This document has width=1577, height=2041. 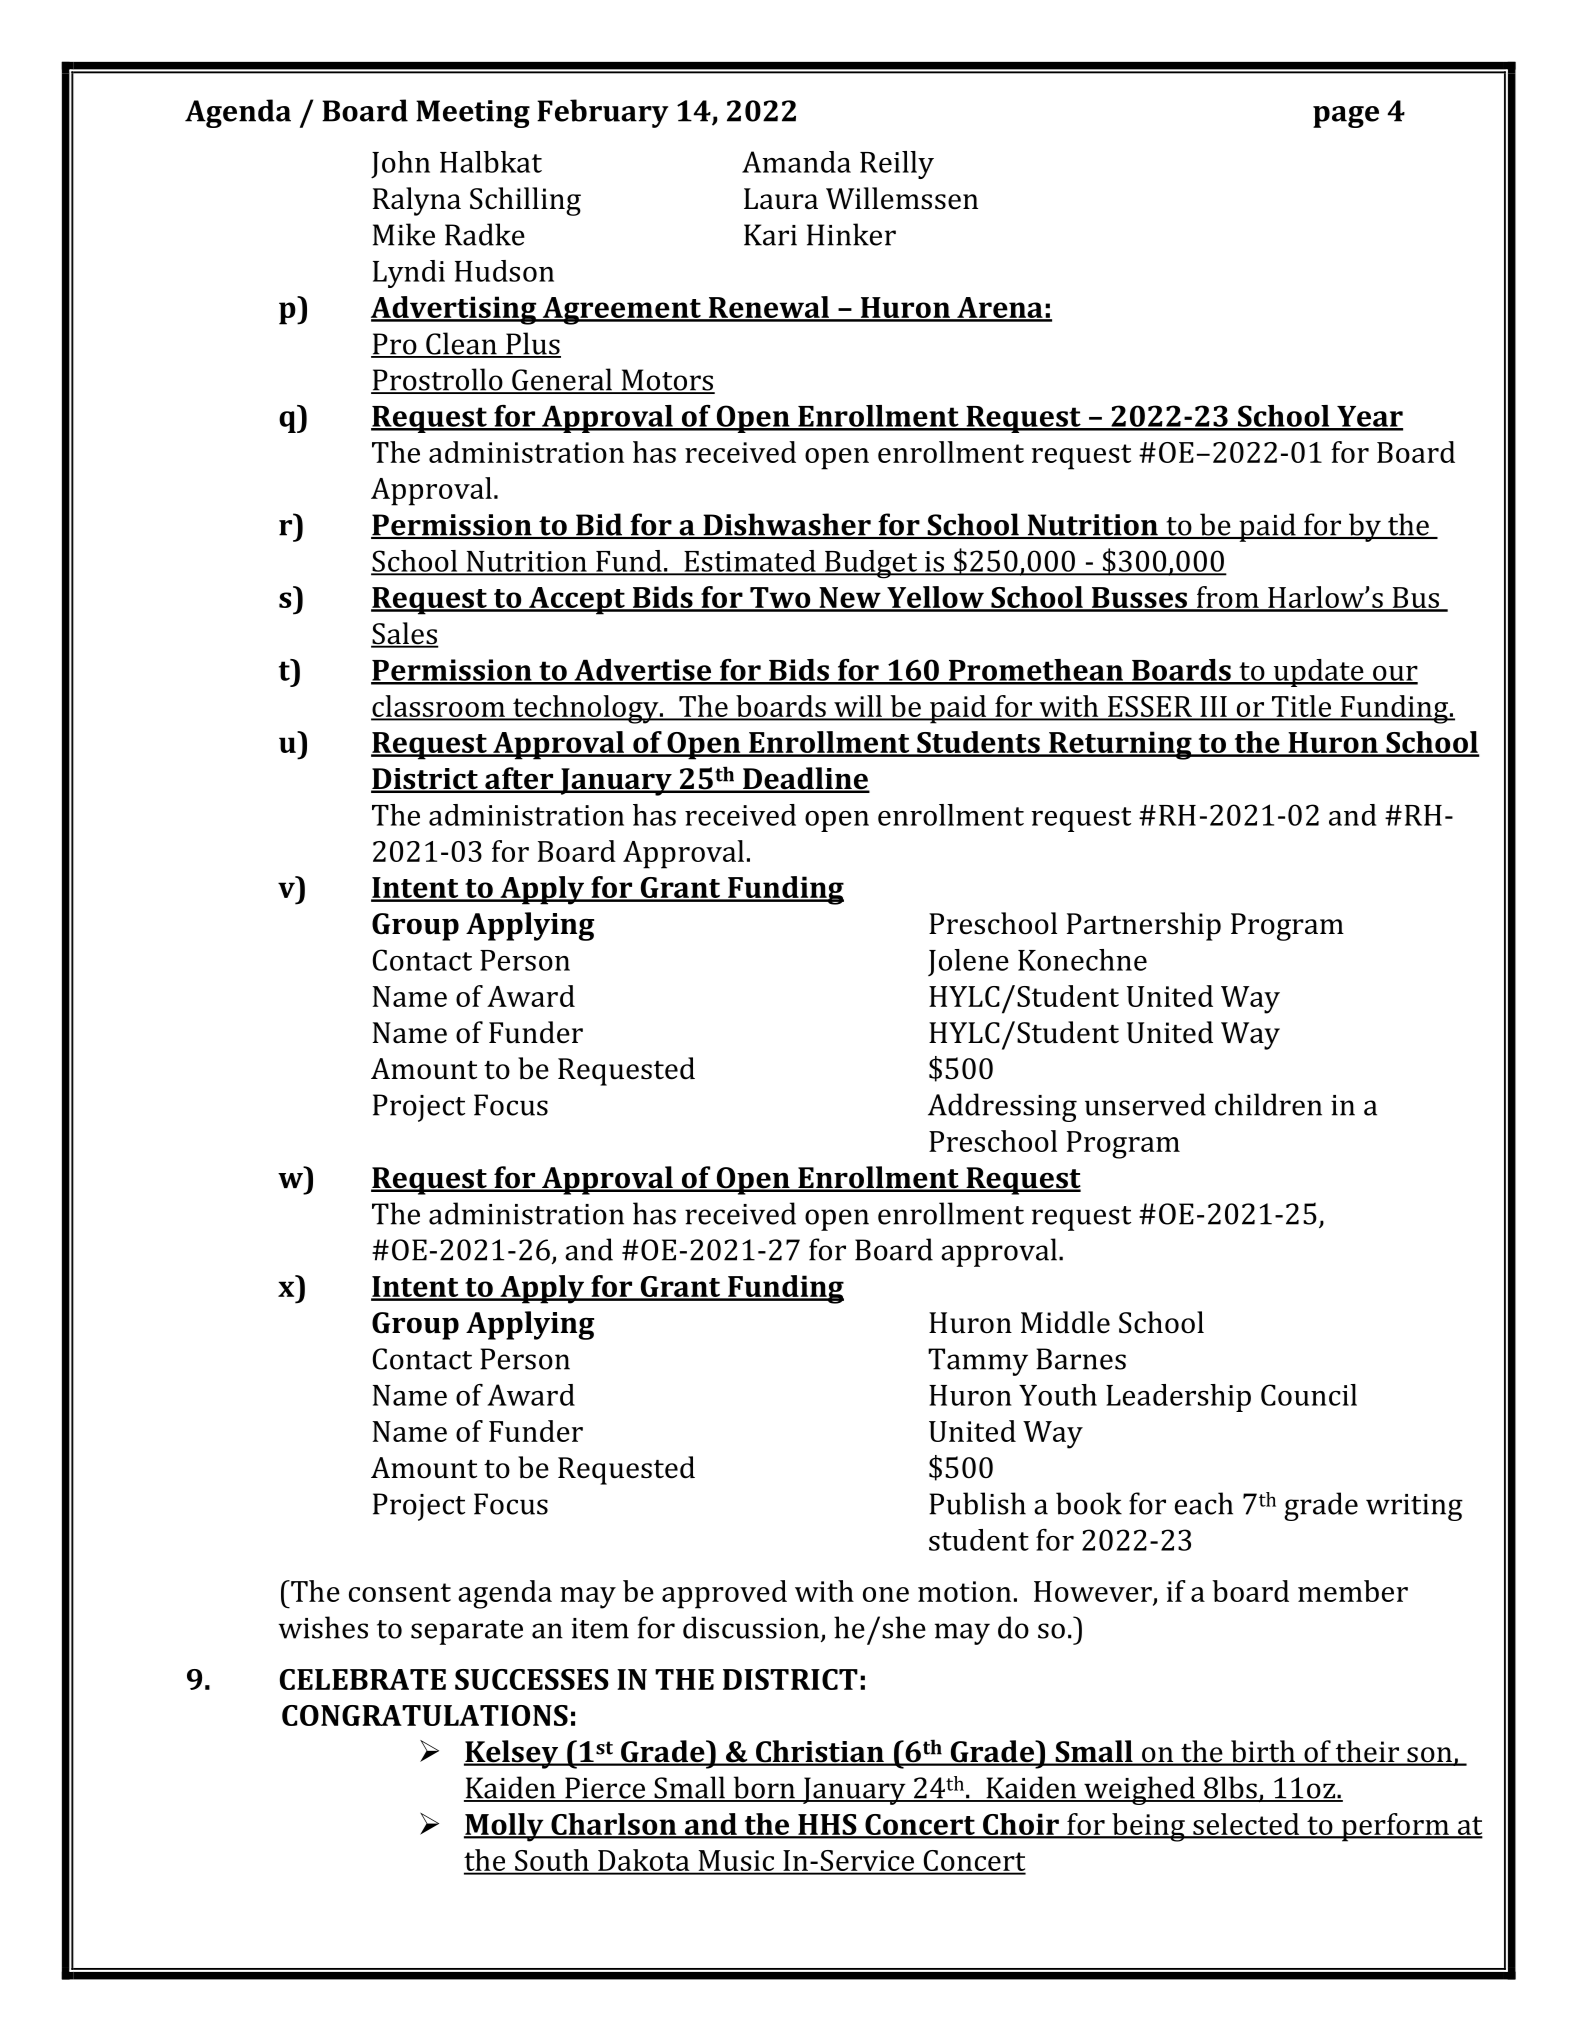 I want to click on page, so click(x=1346, y=117).
